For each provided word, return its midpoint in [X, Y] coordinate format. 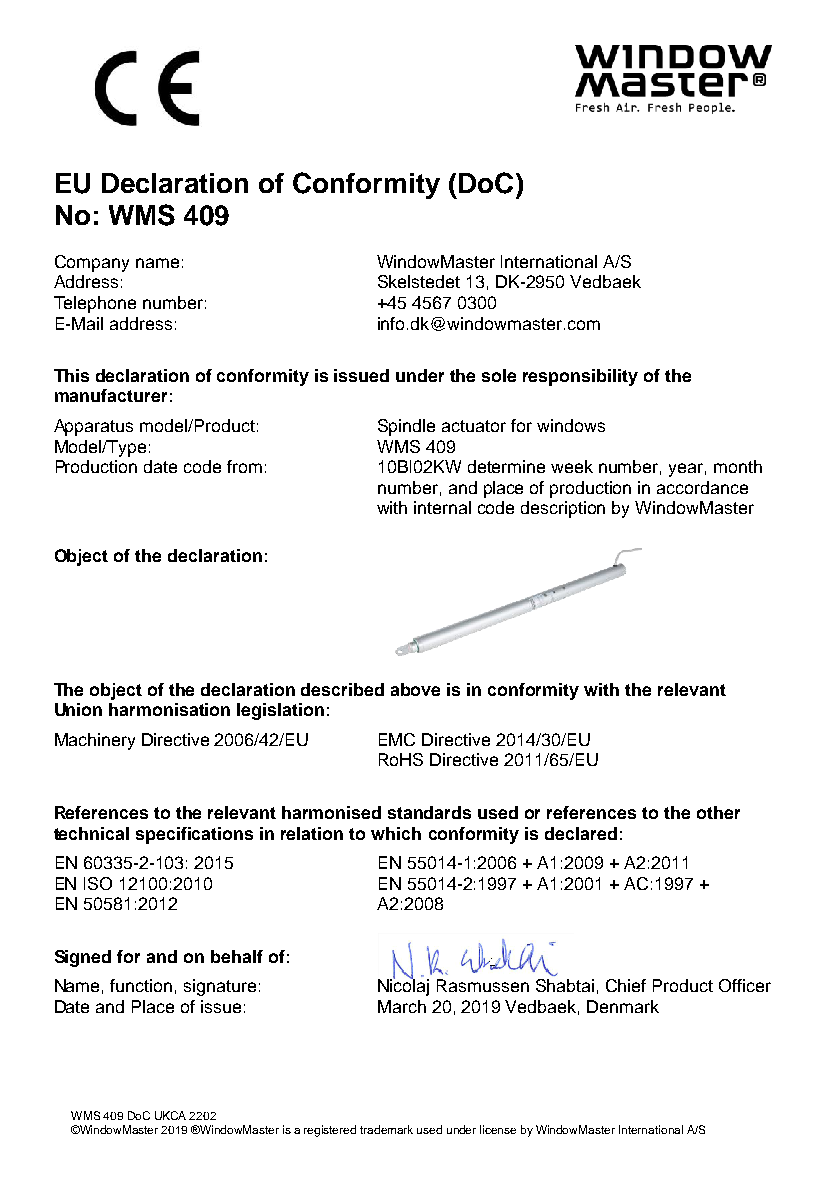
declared [581, 833]
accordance [702, 487]
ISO [98, 883]
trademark [386, 1129]
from [244, 466]
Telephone [95, 304]
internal [442, 507]
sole [499, 375]
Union [78, 709]
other [718, 812]
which [396, 833]
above [415, 689]
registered [330, 1131]
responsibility [580, 377]
